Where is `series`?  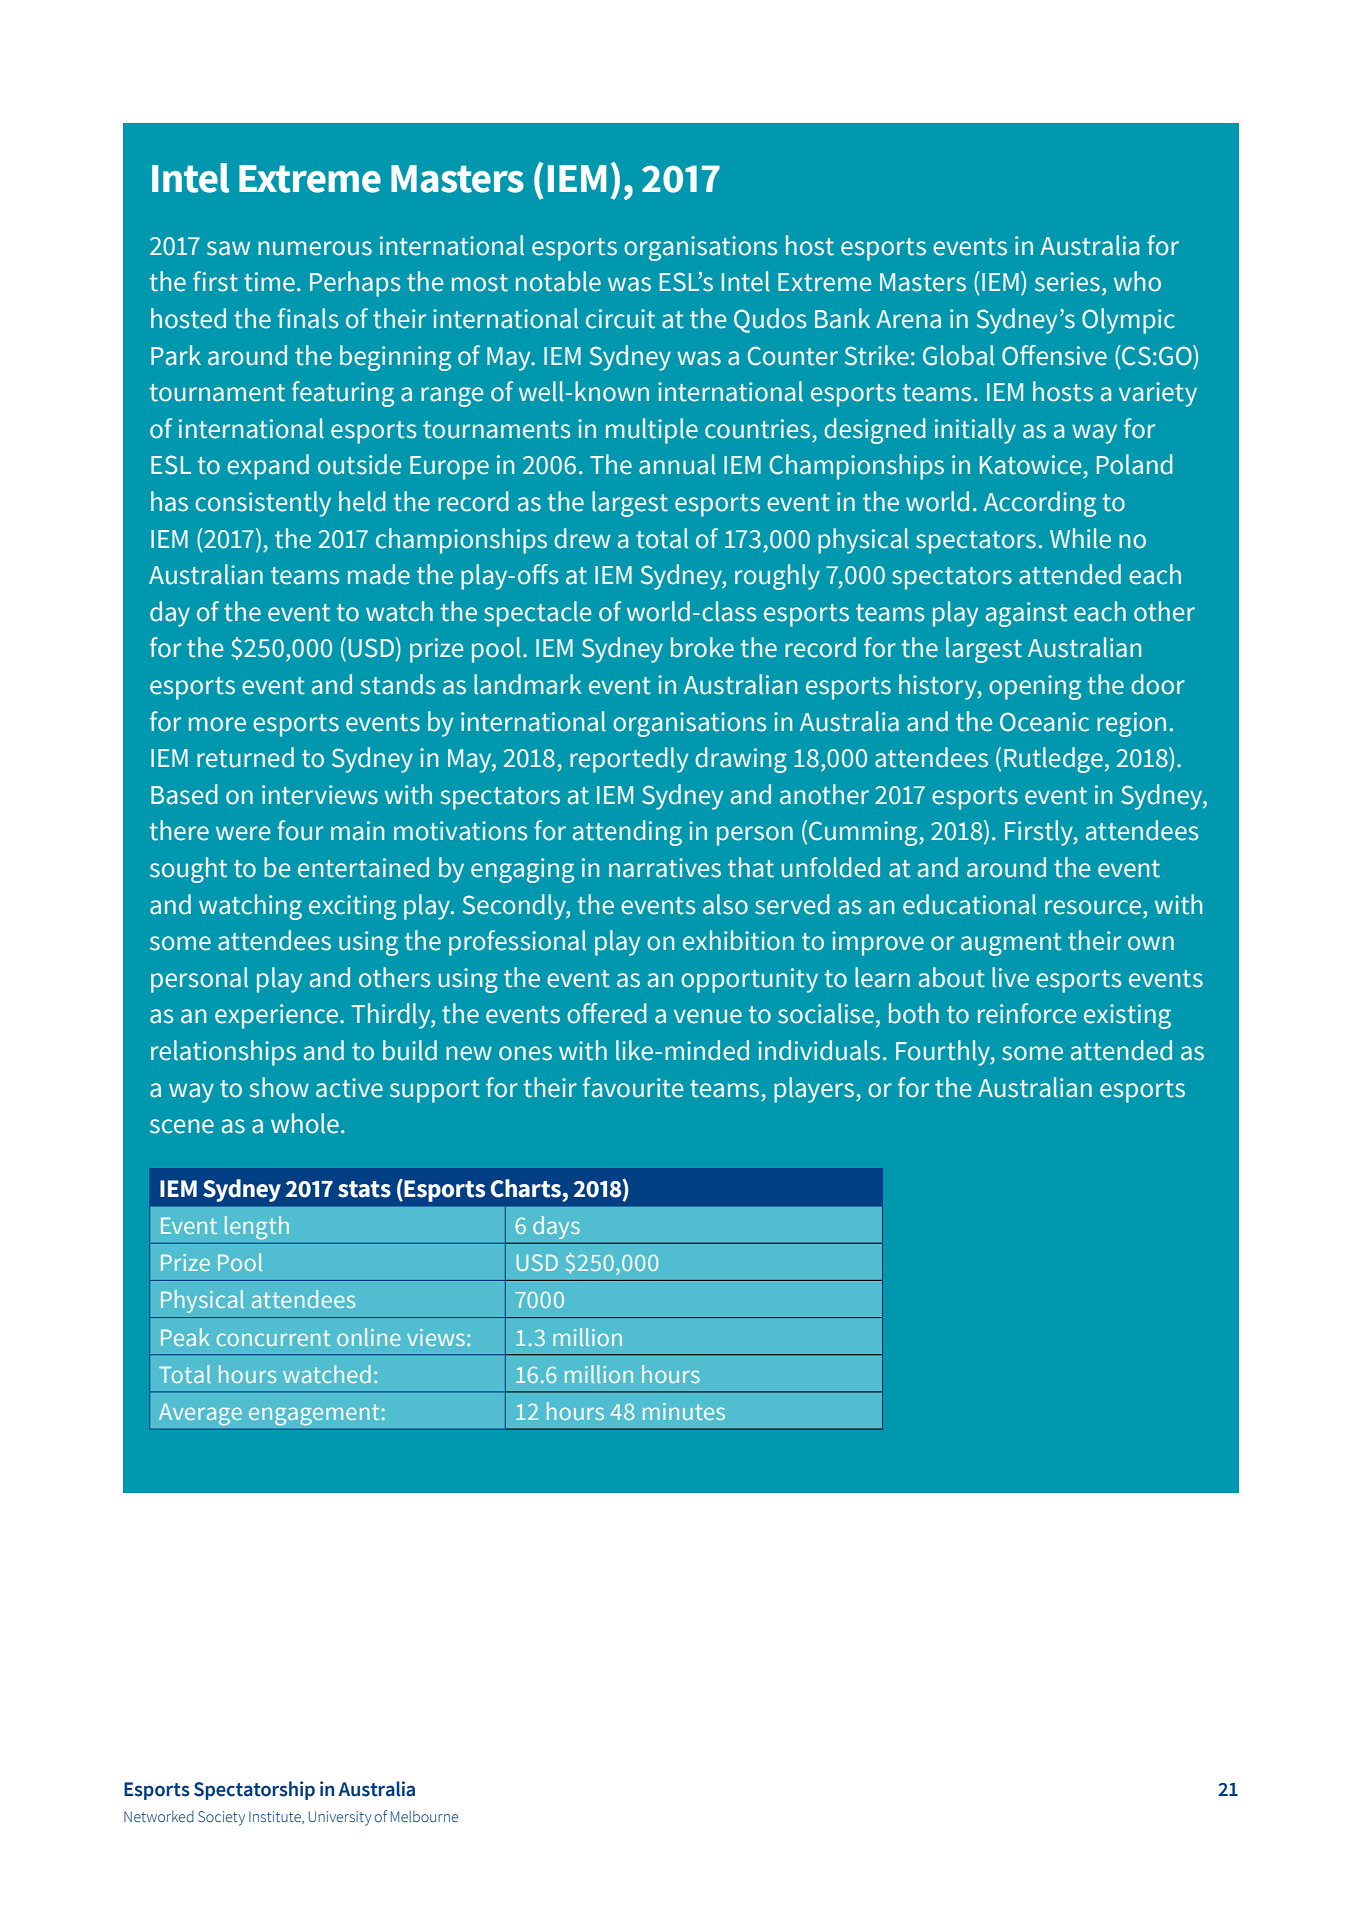 series is located at coordinates (1067, 282).
